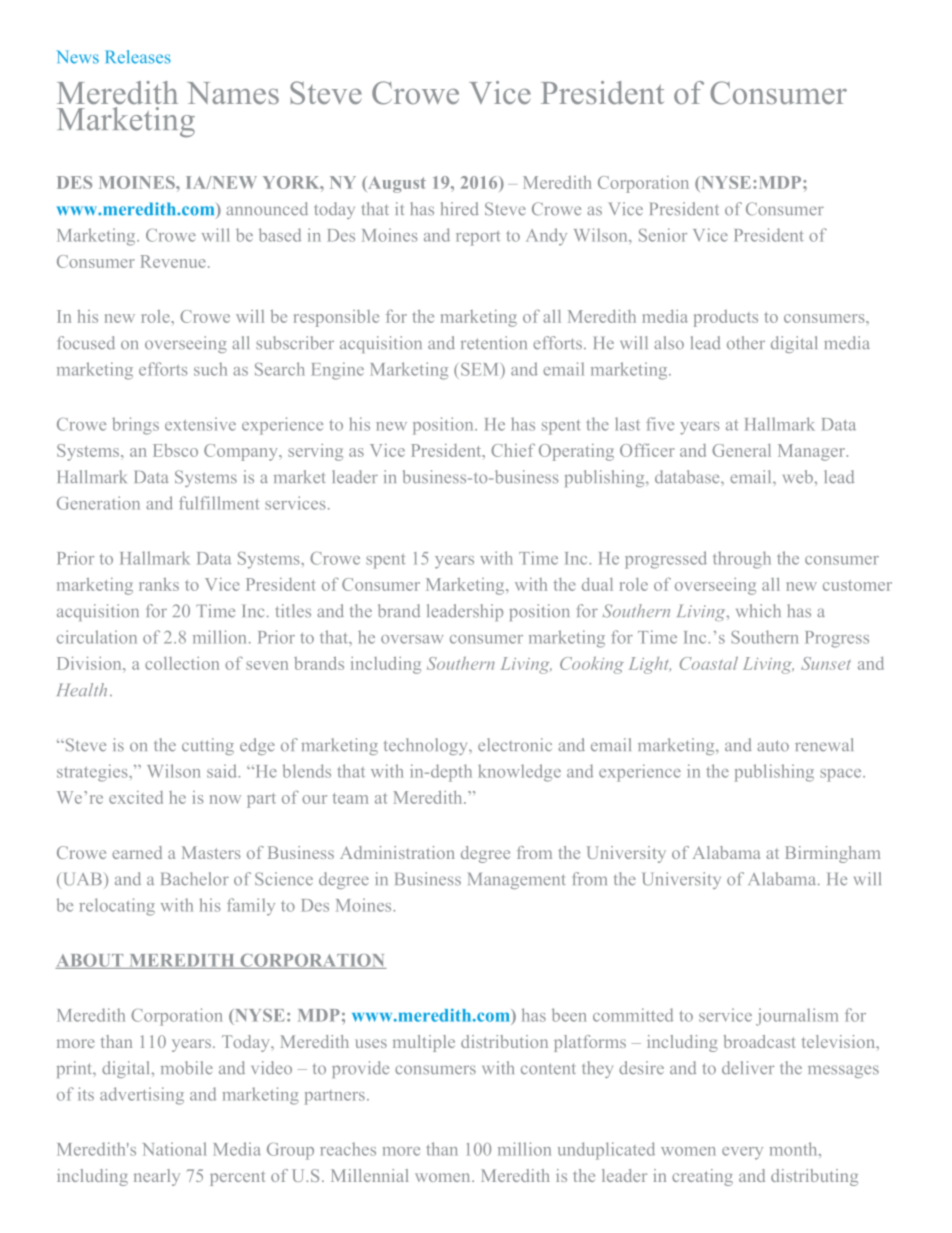 This page has height=1233, width=952. Describe the element at coordinates (460, 209) in the page. I see `hired` at that location.
